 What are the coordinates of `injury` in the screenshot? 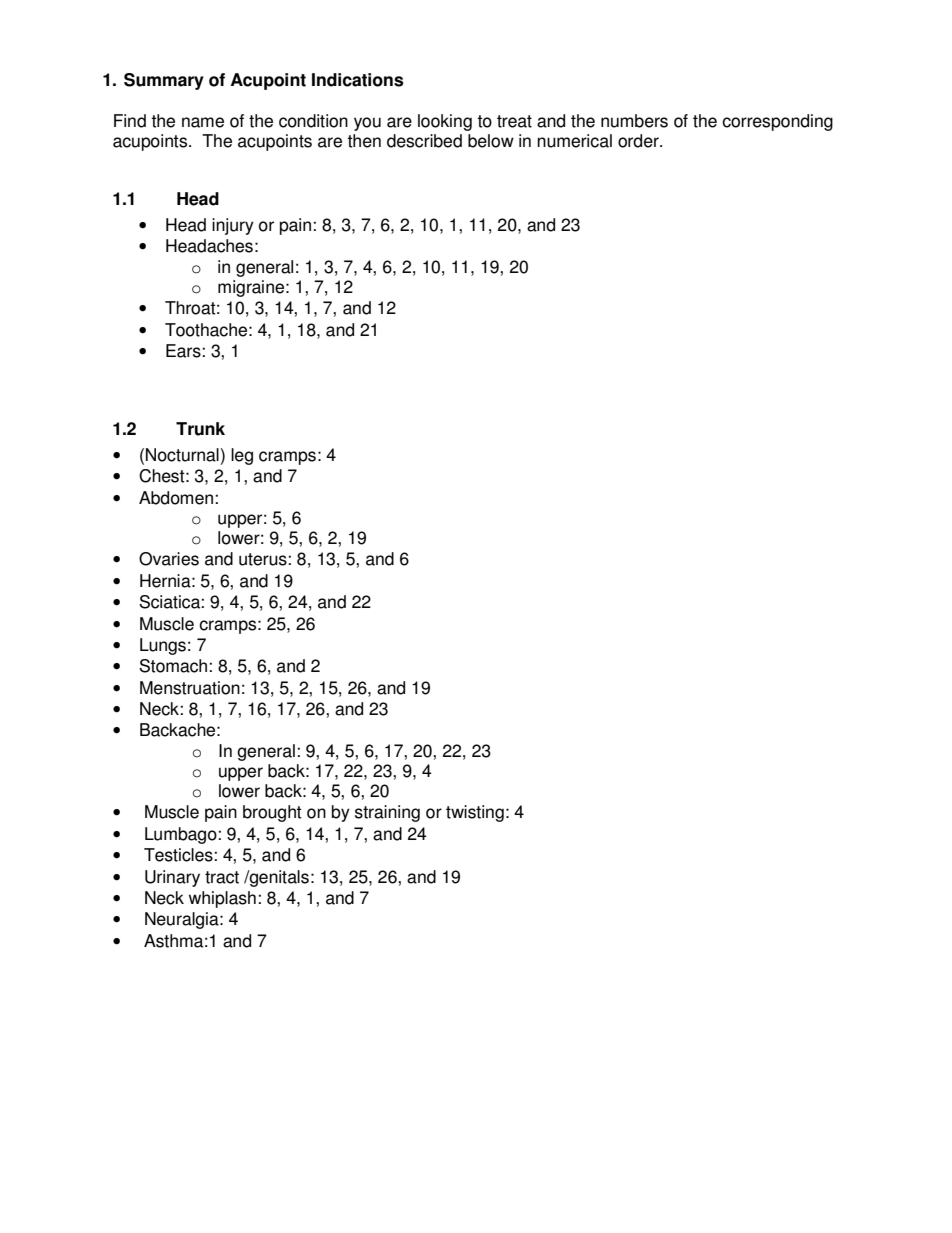 It's located at (233, 226).
